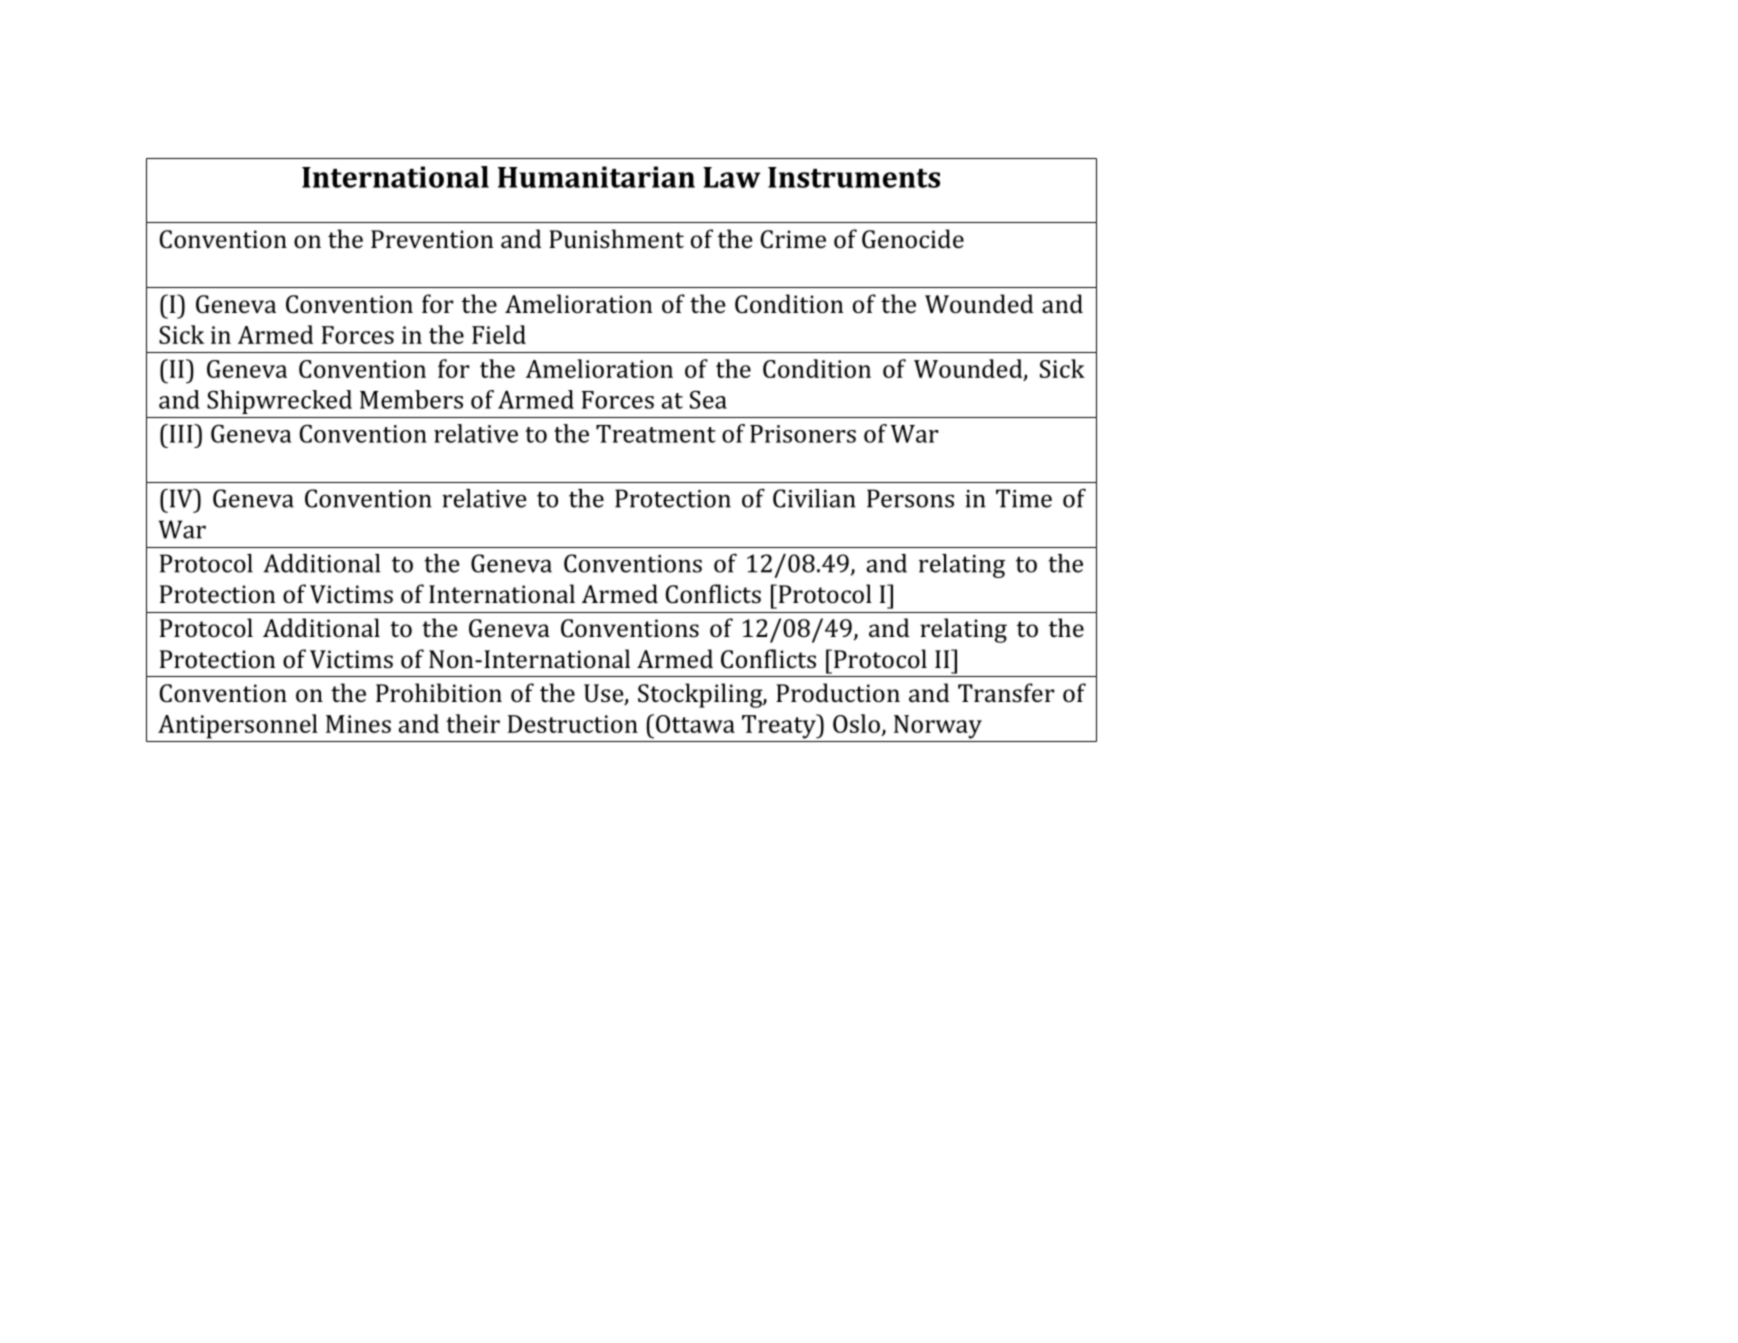 The image size is (1738, 1343). Describe the element at coordinates (708, 399) in the document. I see `Sea` at that location.
